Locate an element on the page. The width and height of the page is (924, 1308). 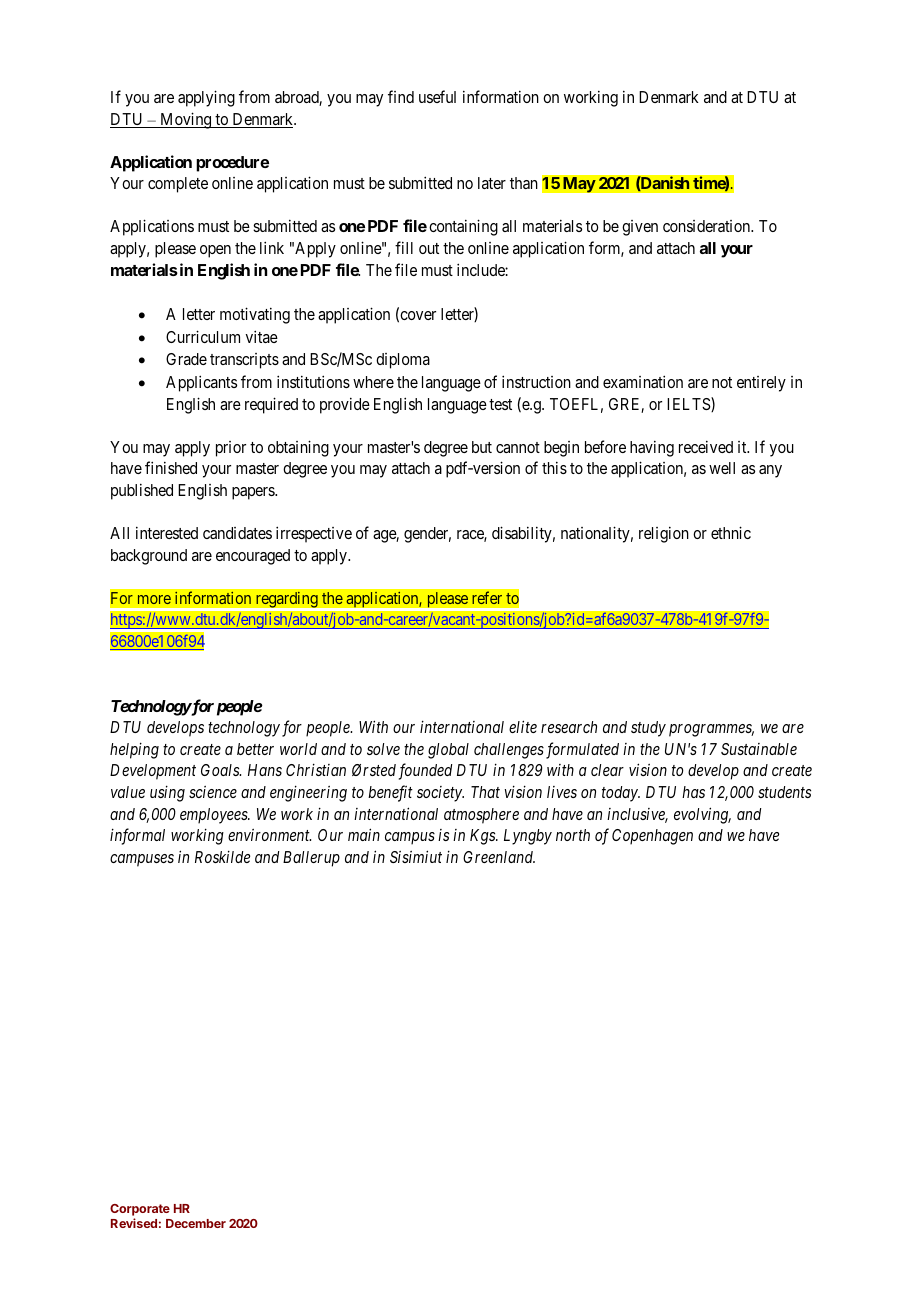
test is located at coordinates (500, 404).
